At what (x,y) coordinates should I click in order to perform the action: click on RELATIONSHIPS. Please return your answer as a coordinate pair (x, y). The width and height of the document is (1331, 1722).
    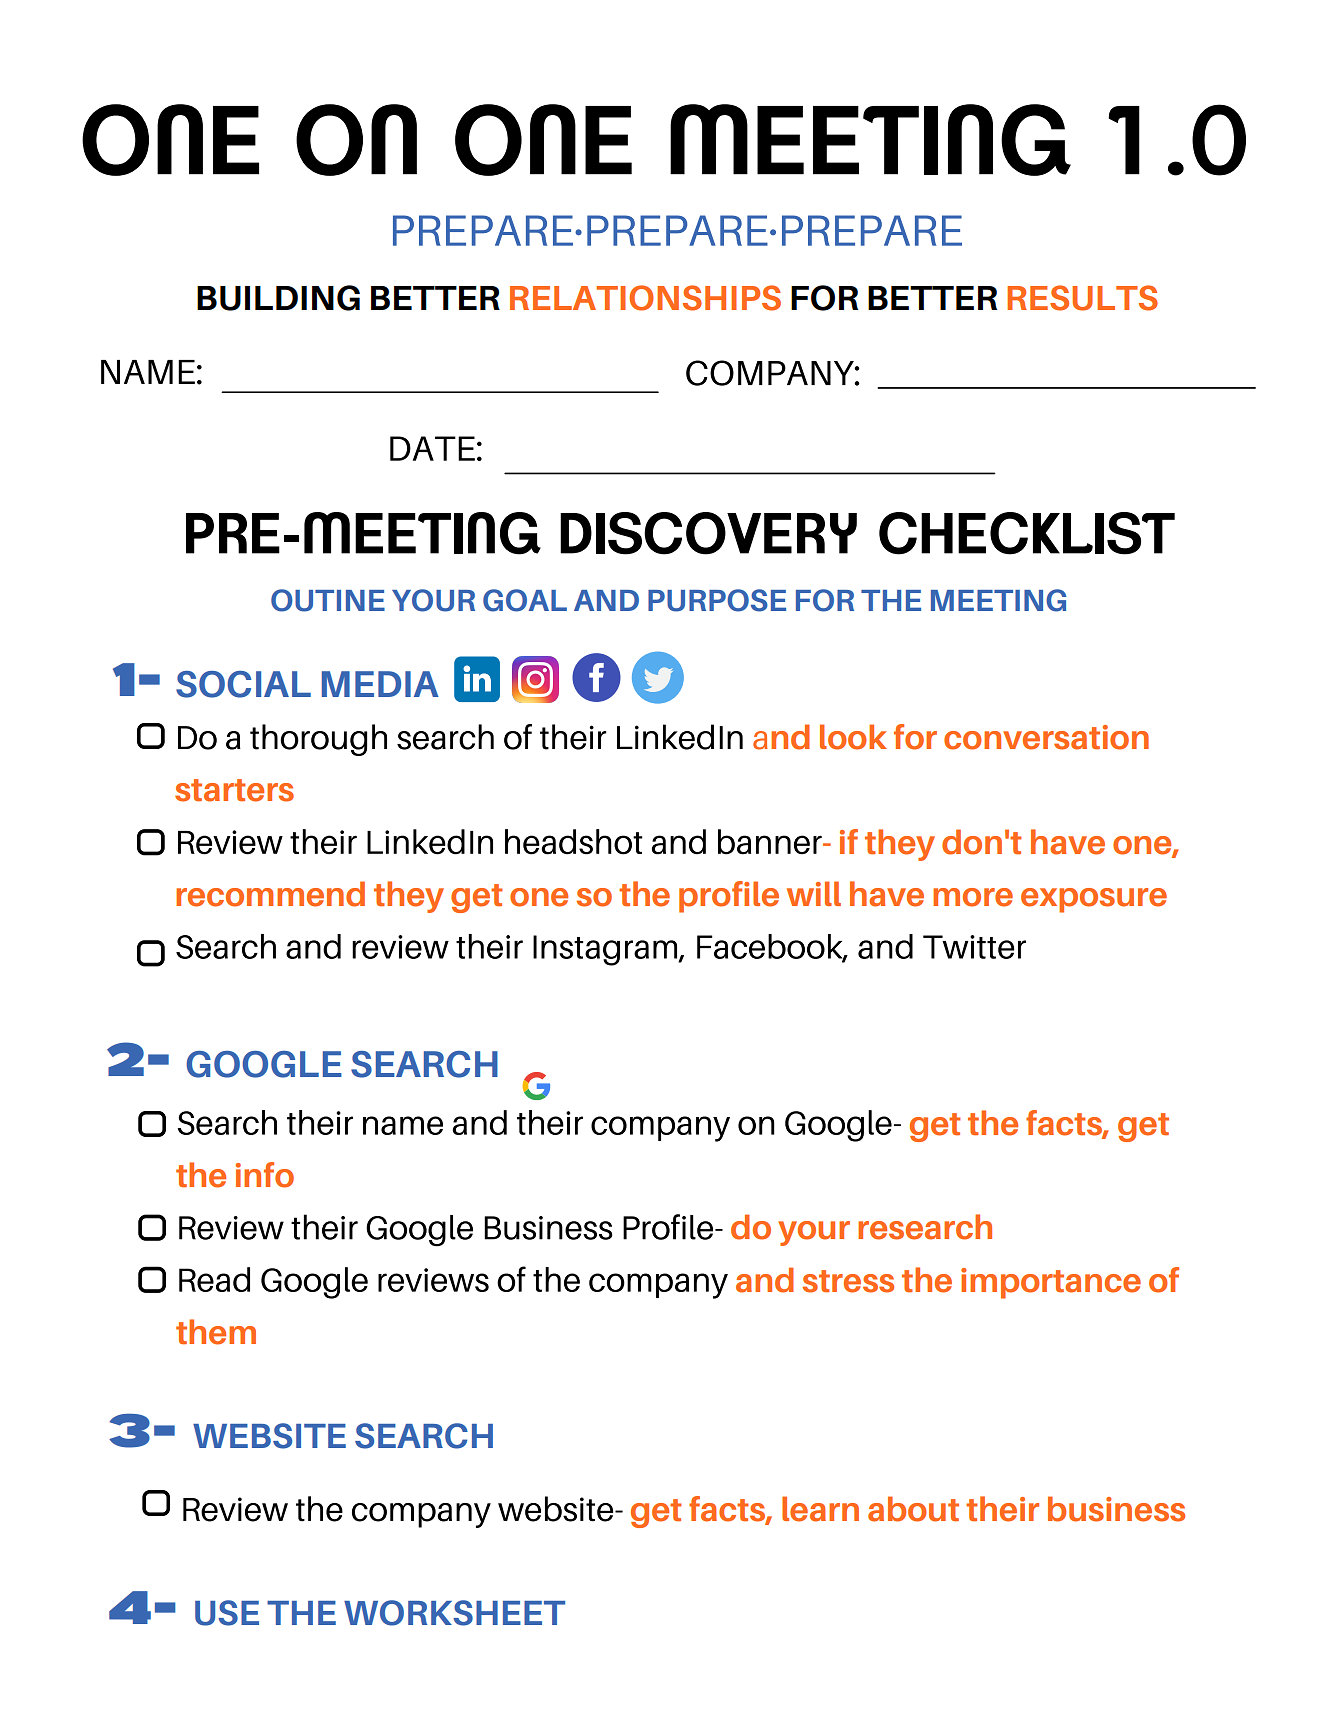
    Looking at the image, I should click on (645, 298).
